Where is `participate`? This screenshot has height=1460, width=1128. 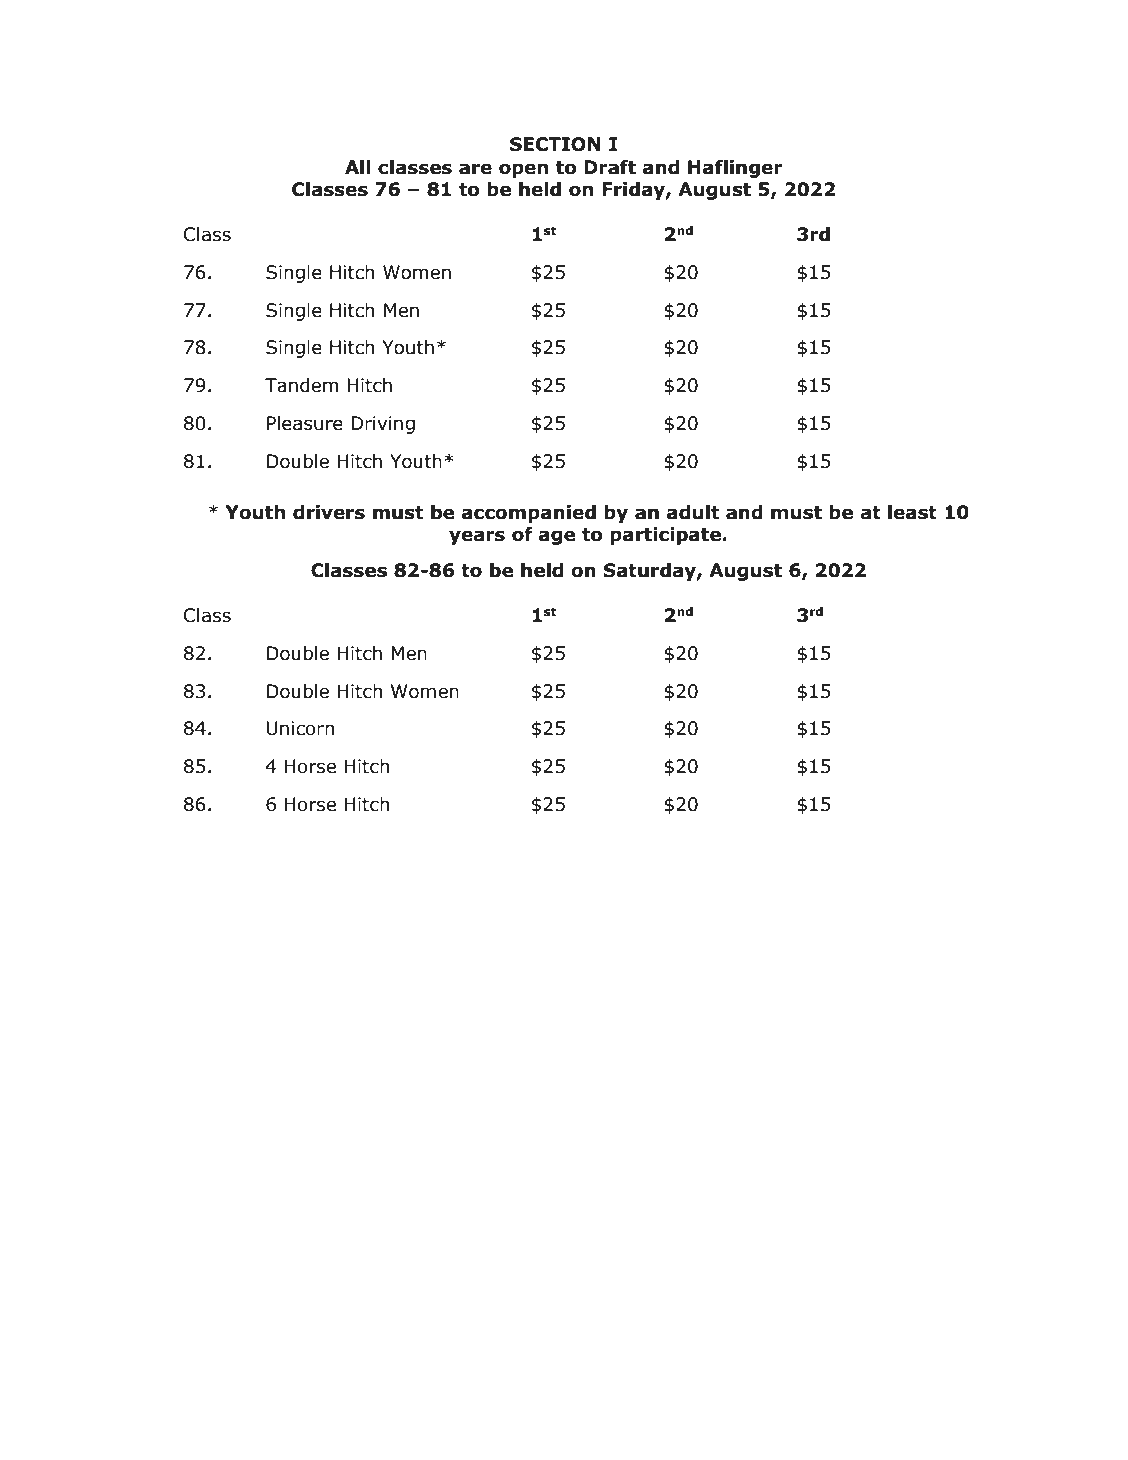 participate is located at coordinates (665, 536).
